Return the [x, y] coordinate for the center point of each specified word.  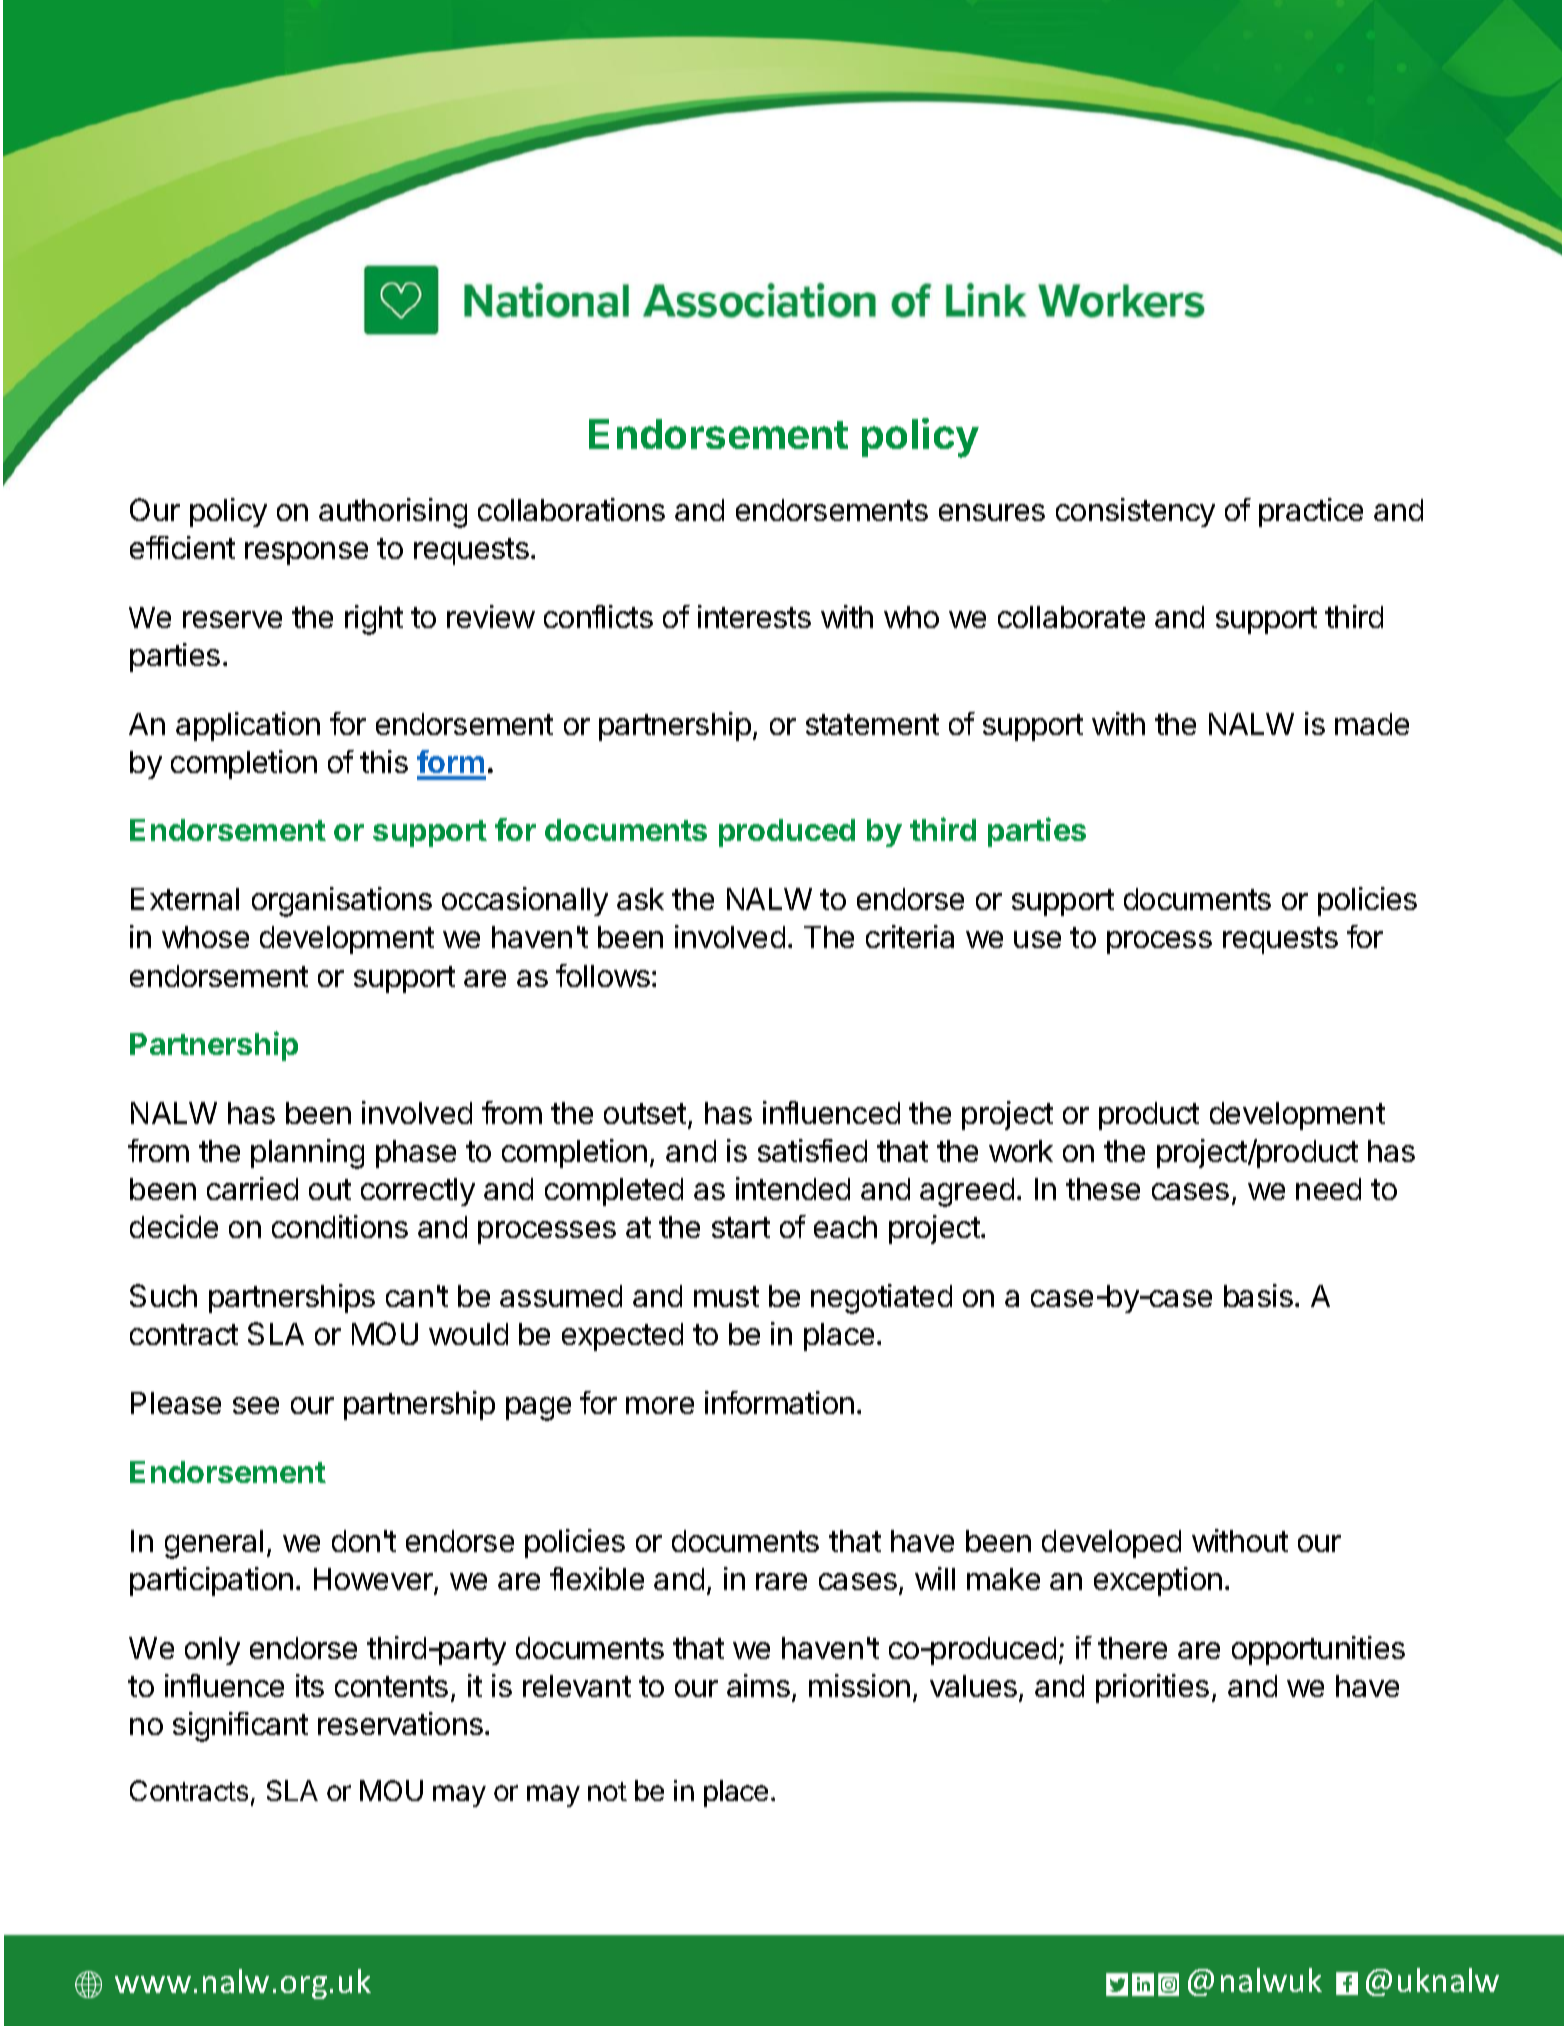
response [306, 553]
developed [1111, 1544]
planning [307, 1154]
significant [240, 1727]
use [1037, 939]
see [256, 1405]
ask [640, 899]
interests [754, 616]
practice [1311, 512]
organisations [342, 902]
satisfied [812, 1150]
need [1328, 1189]
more [660, 1405]
